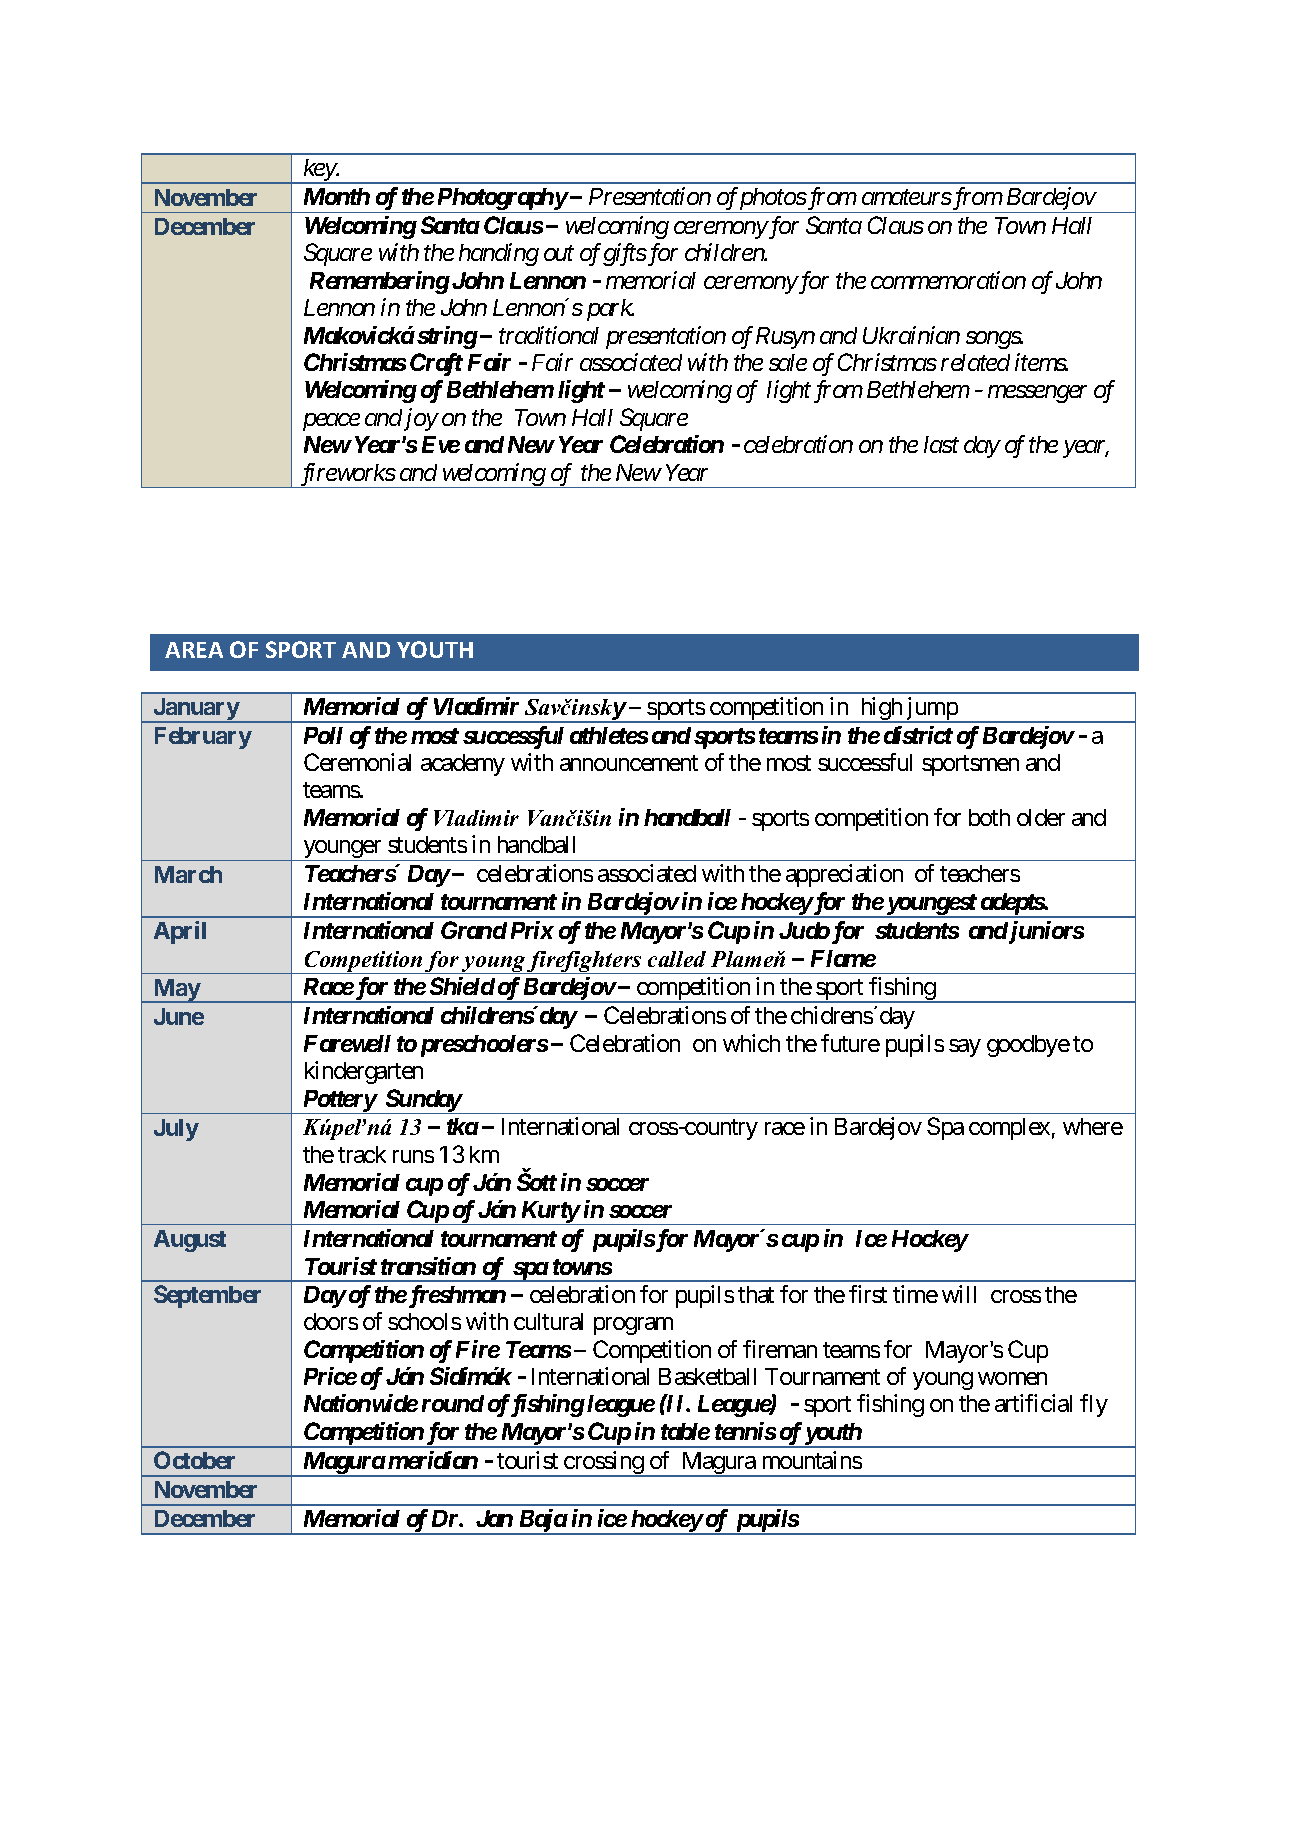  I want to click on announcement, so click(629, 763).
